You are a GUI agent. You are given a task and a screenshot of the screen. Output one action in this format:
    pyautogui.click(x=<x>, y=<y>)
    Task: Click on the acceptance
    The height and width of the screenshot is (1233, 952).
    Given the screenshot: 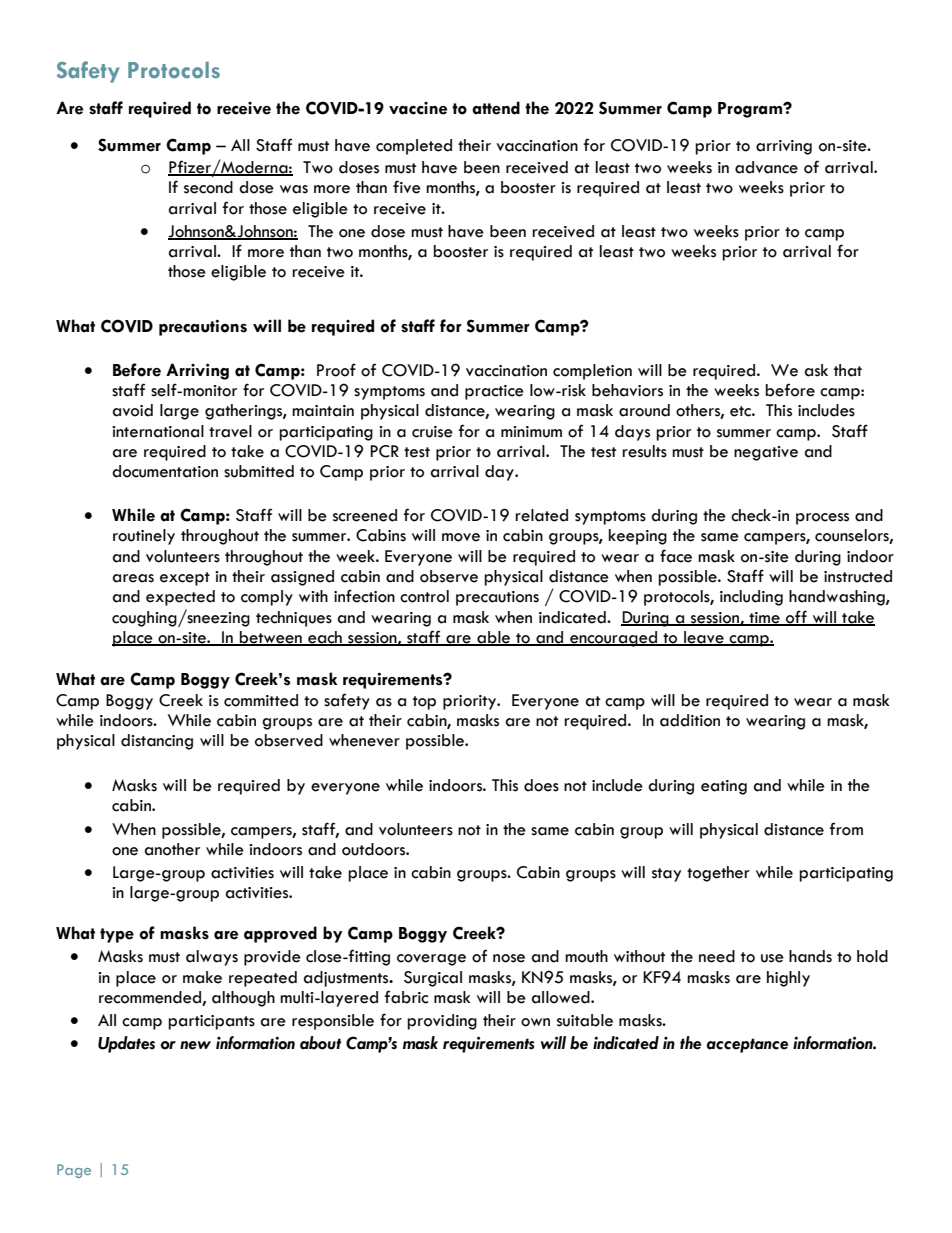 What is the action you would take?
    pyautogui.click(x=747, y=1045)
